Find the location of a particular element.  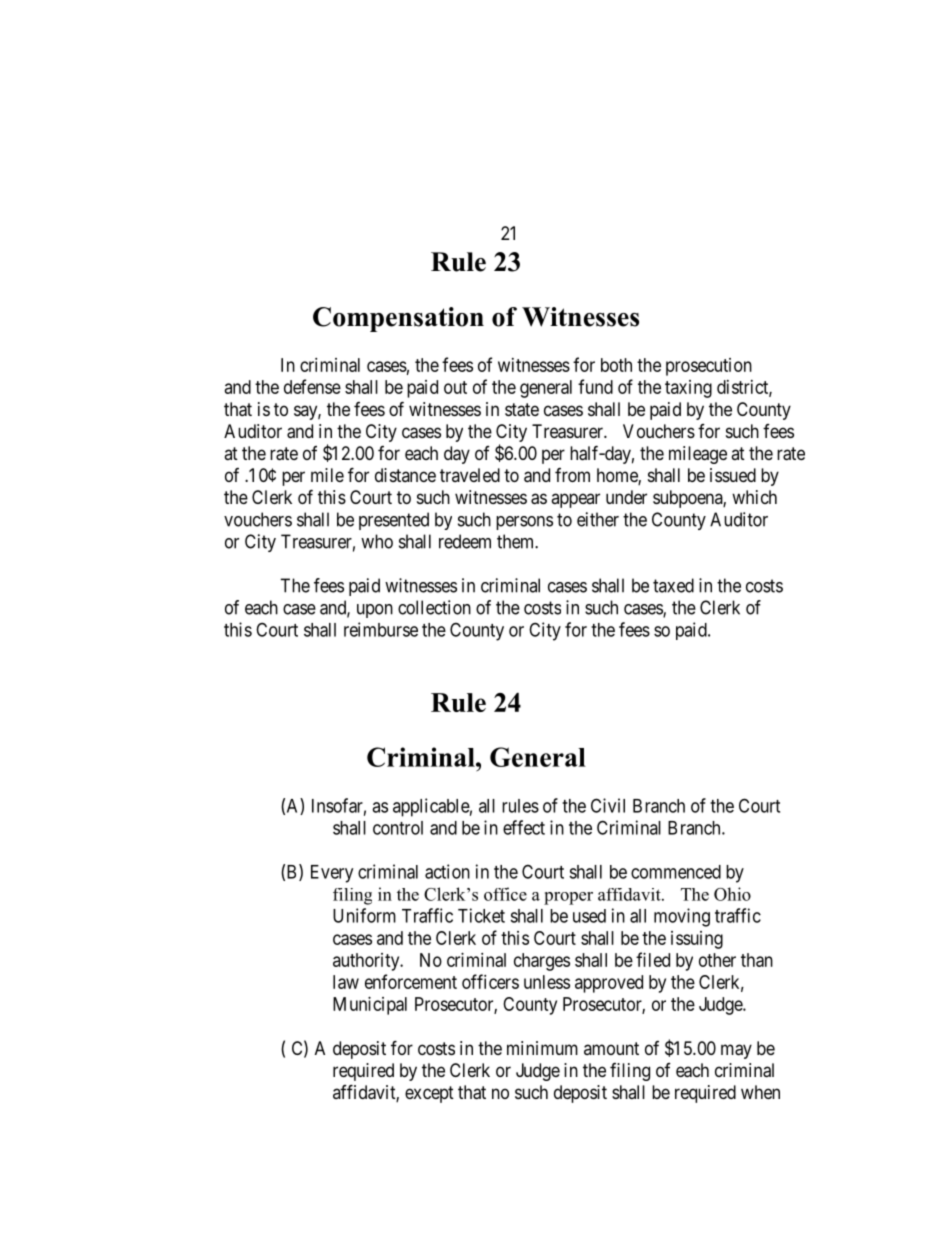

except is located at coordinates (429, 1094).
